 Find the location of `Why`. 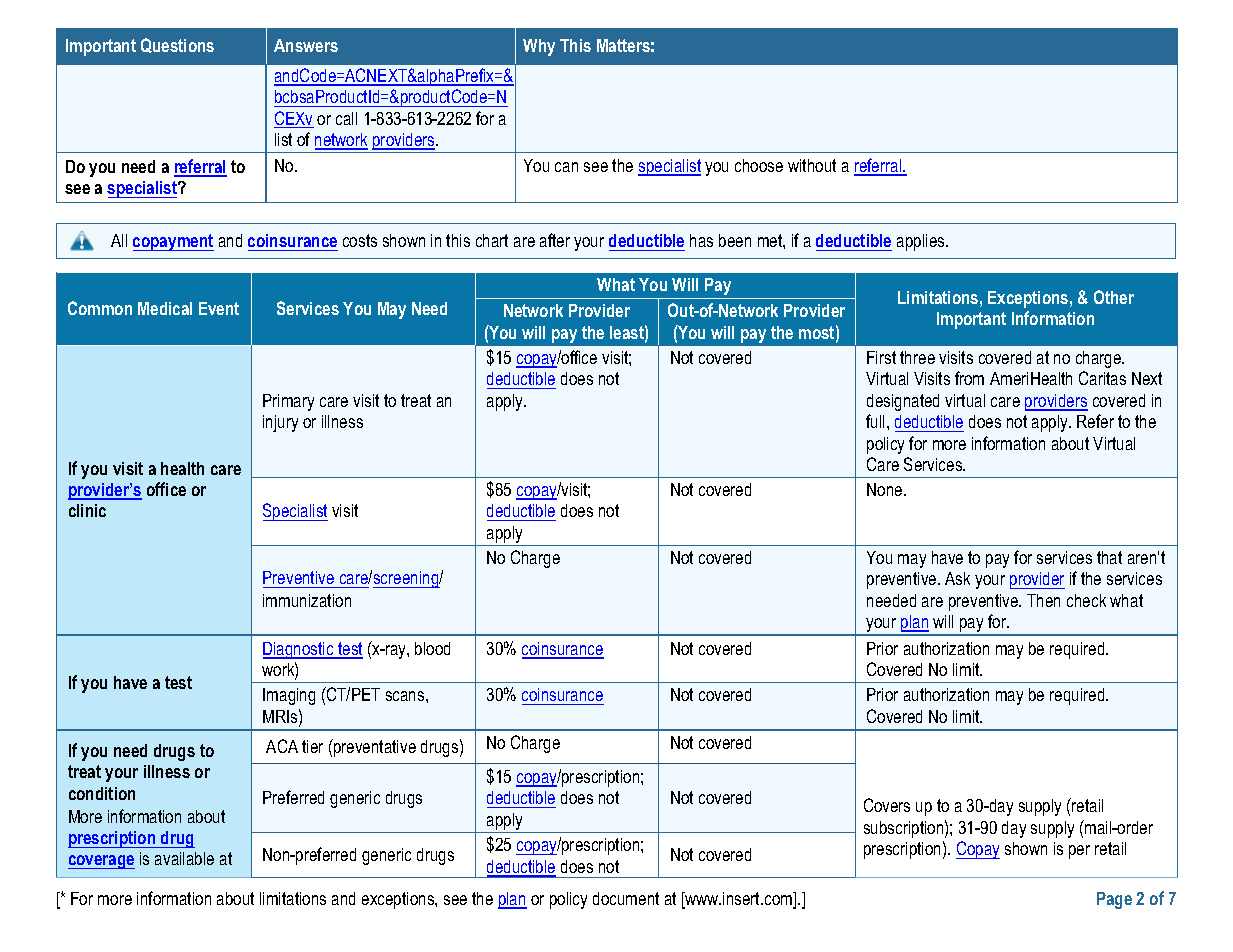

Why is located at coordinates (539, 47).
